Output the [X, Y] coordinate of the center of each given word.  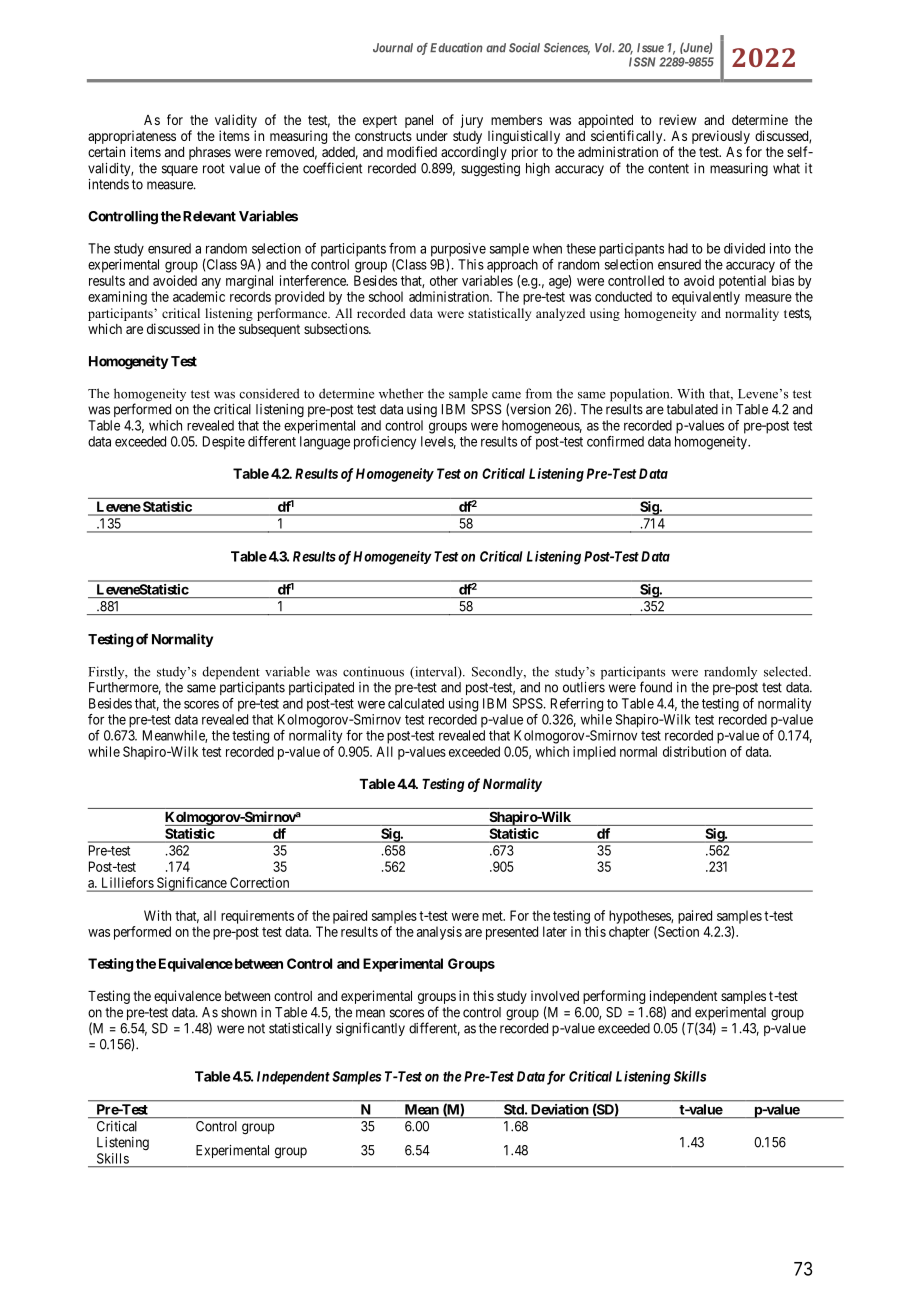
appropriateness [132, 137]
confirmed [615, 441]
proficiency [385, 443]
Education [456, 48]
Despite [224, 443]
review [678, 119]
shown [239, 1012]
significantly [370, 1029]
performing [614, 997]
